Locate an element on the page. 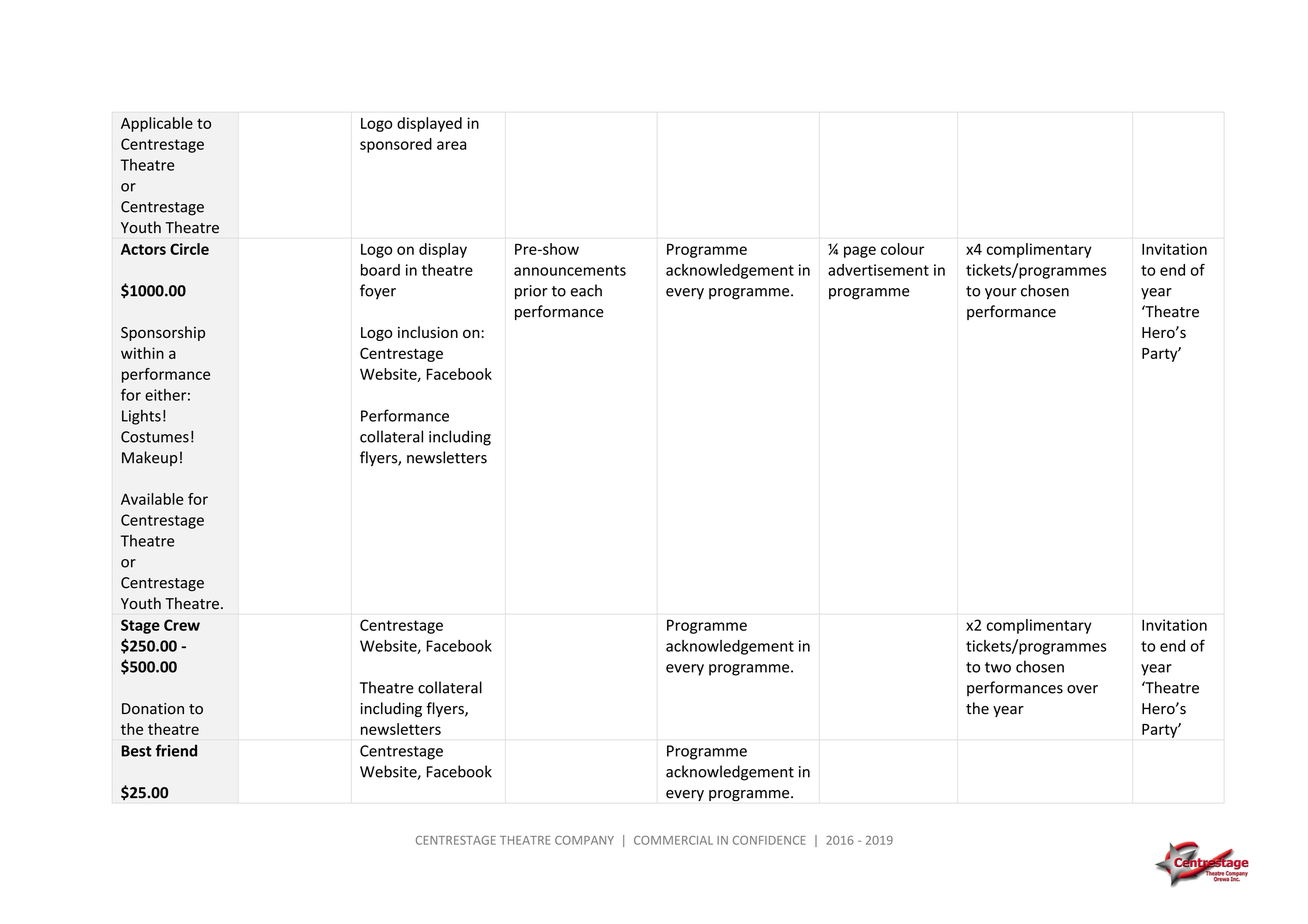 The image size is (1308, 924). colour is located at coordinates (902, 249).
